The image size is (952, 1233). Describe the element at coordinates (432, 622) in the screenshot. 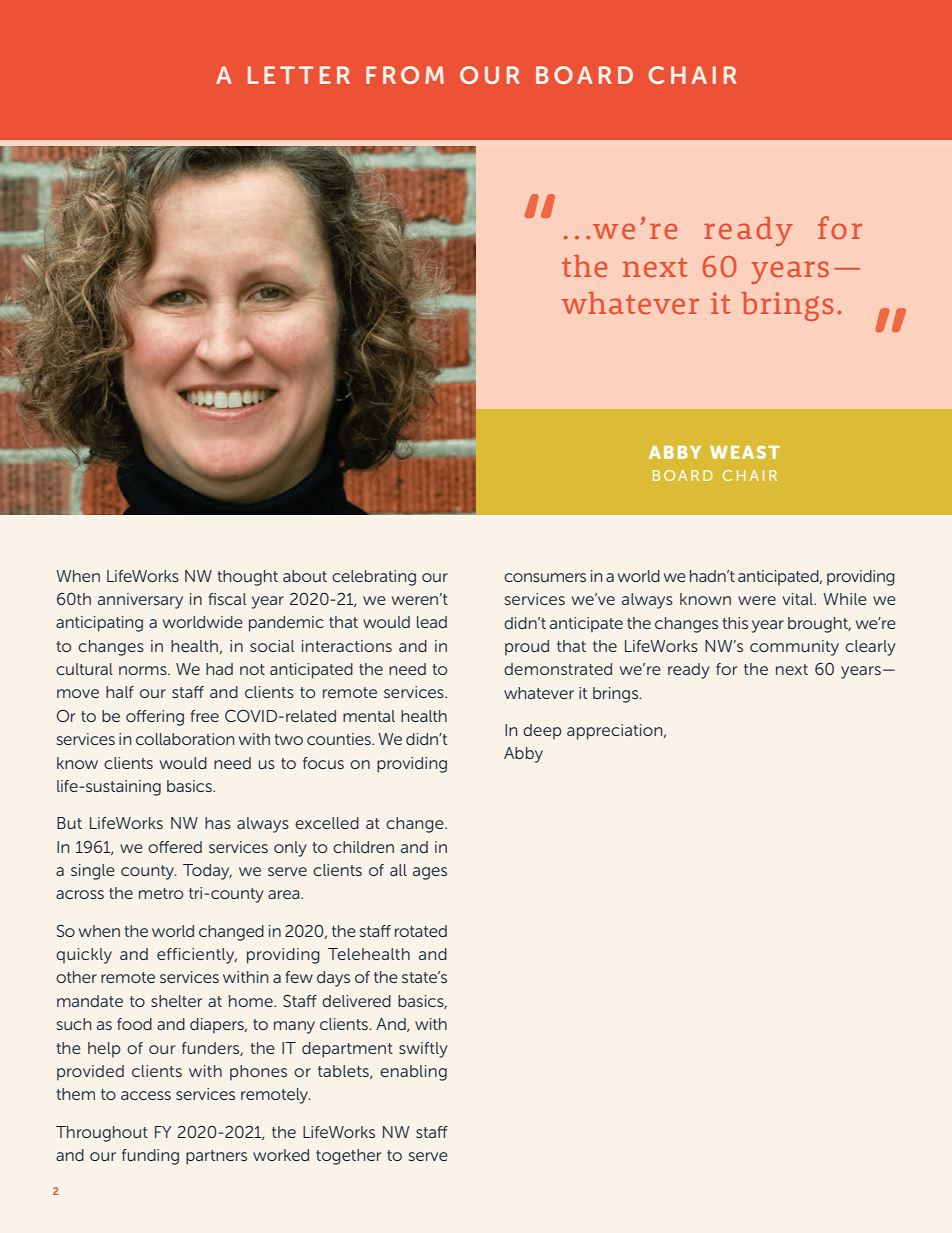

I see `lead` at that location.
